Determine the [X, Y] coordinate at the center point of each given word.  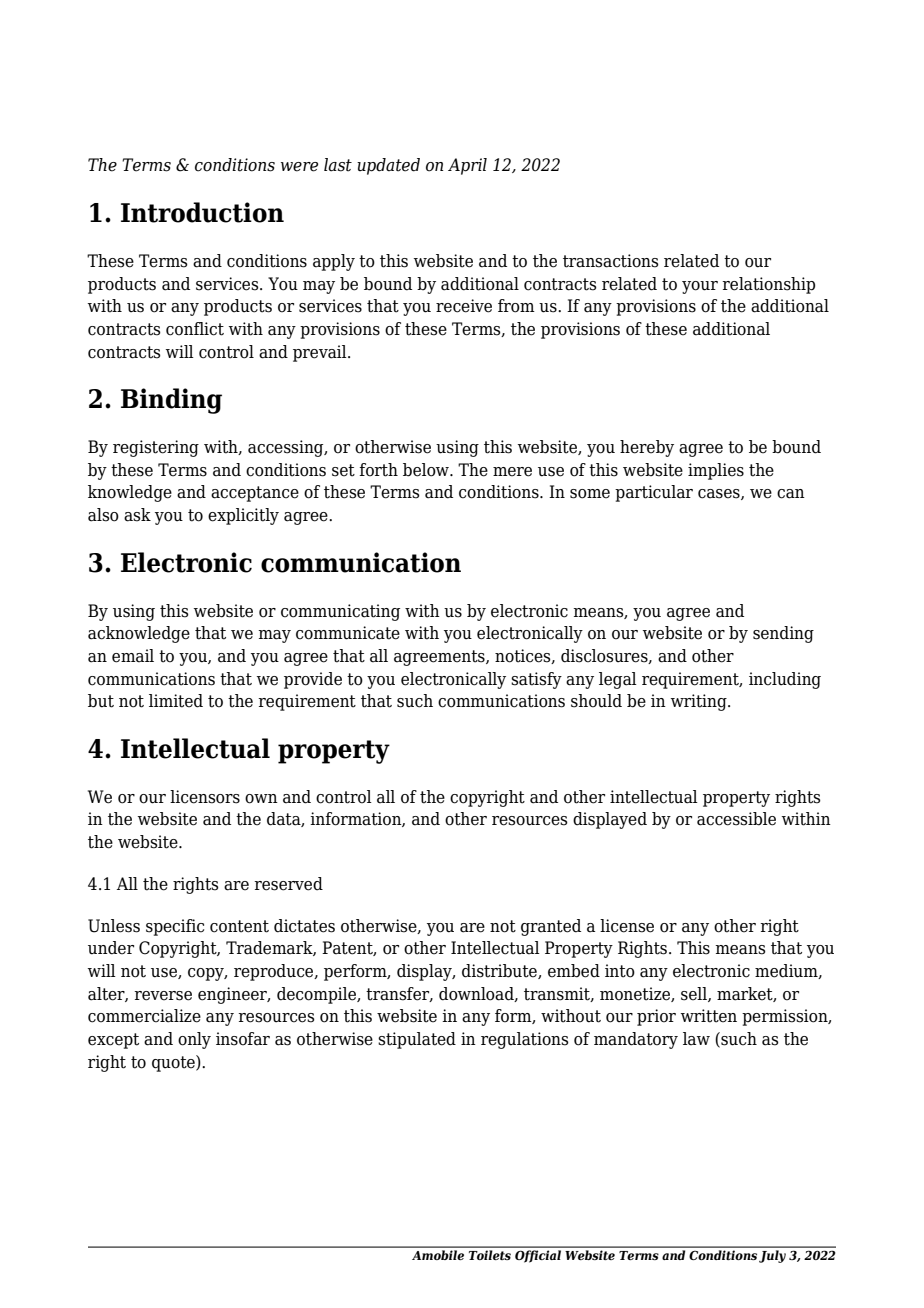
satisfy [536, 680]
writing [700, 702]
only [194, 1040]
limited [176, 701]
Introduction [202, 212]
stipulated [417, 1040]
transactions [611, 261]
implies [716, 471]
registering [156, 448]
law [696, 1039]
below [427, 470]
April [467, 166]
